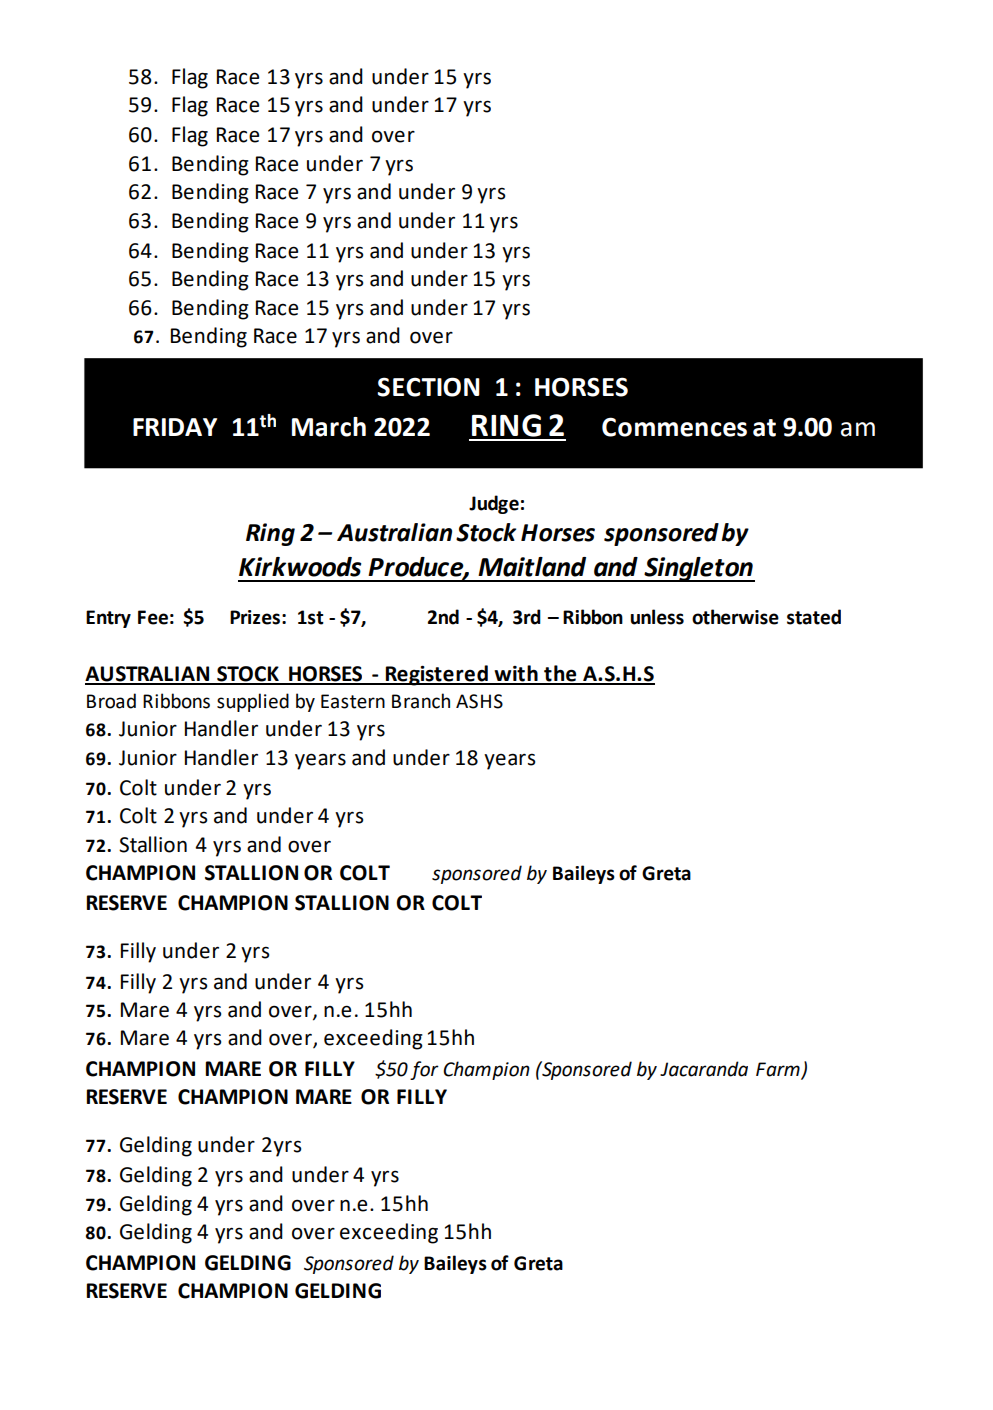 Image resolution: width=993 pixels, height=1410 pixels. What do you see at coordinates (778, 1069) in the screenshot?
I see `Farm` at bounding box center [778, 1069].
